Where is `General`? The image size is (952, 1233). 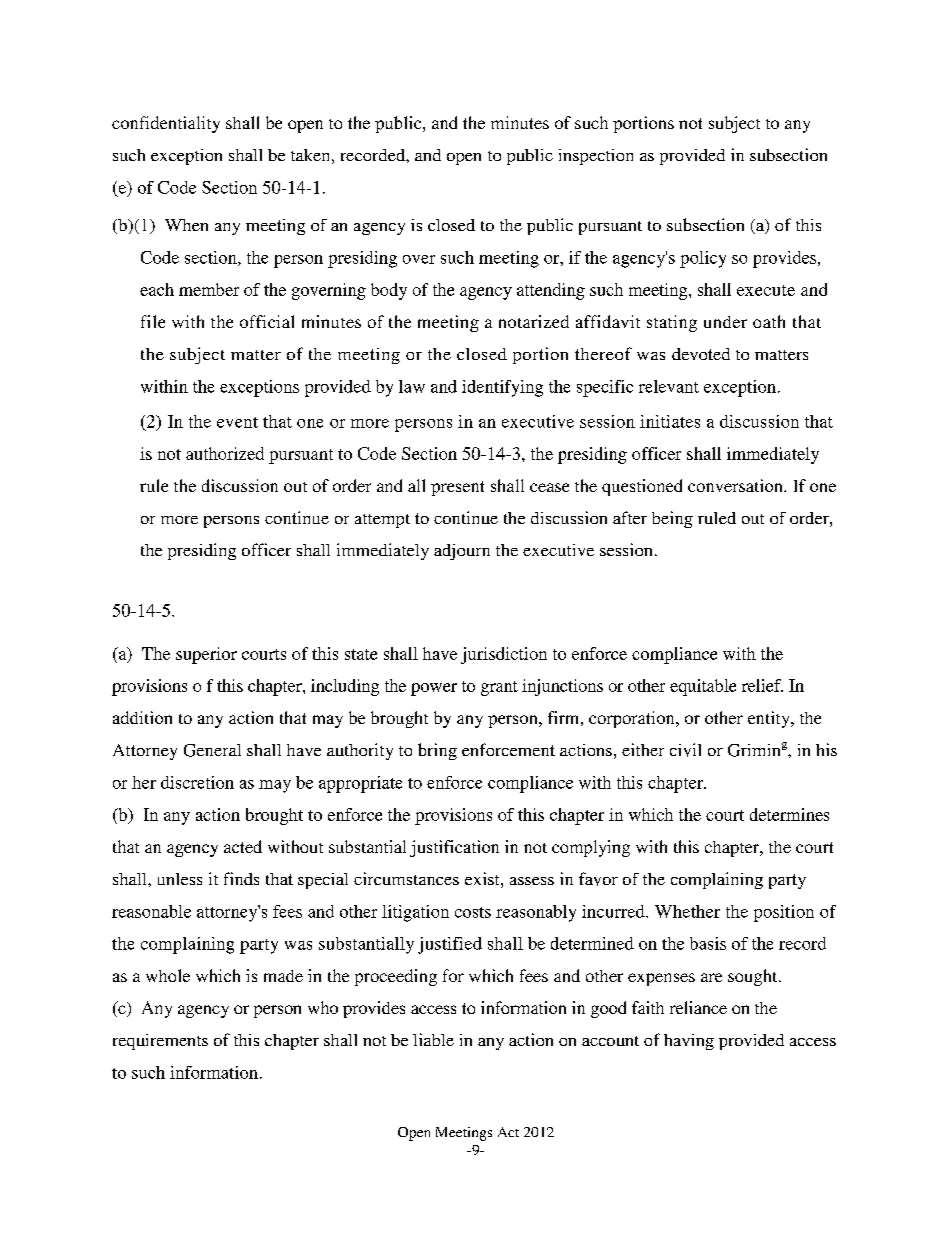
General is located at coordinates (212, 750).
